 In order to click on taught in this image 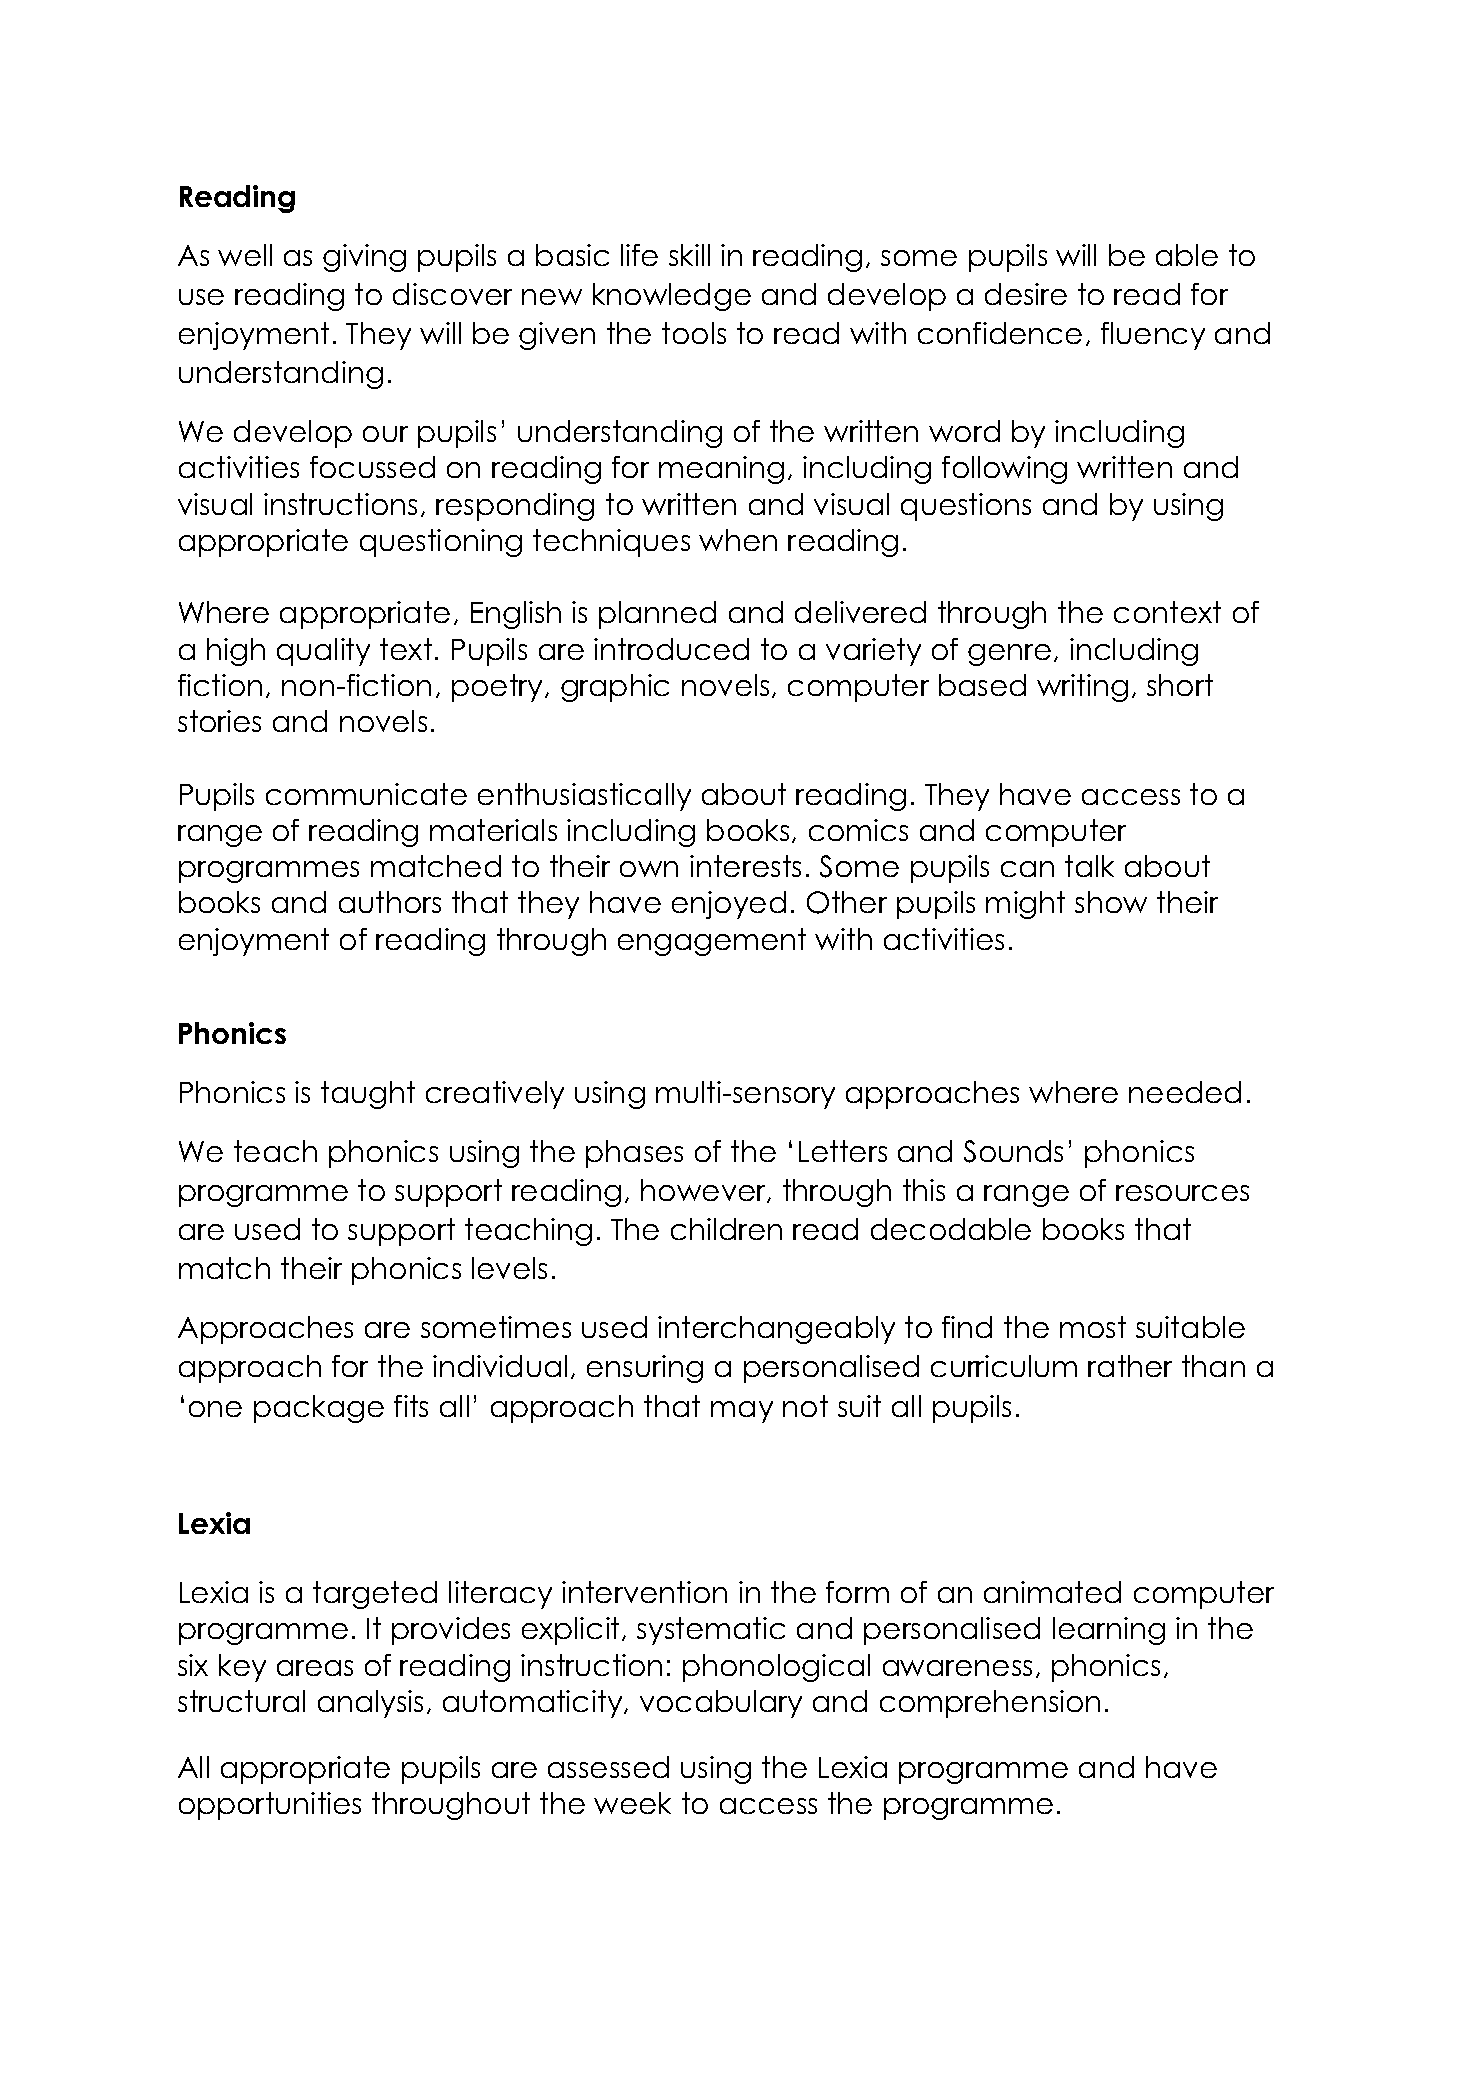, I will do `click(368, 1095)`.
